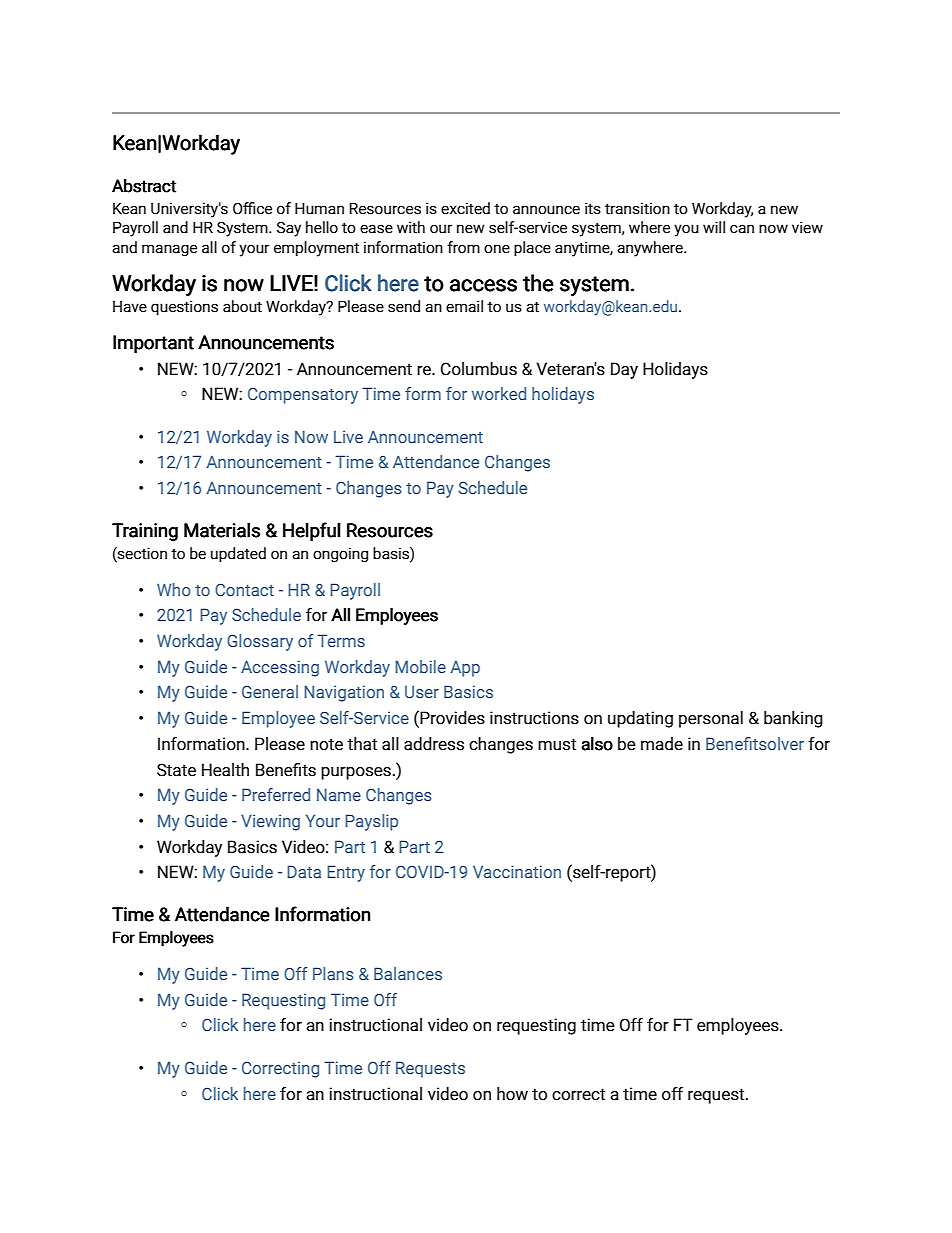 This document has width=952, height=1233. I want to click on Data, so click(304, 871).
